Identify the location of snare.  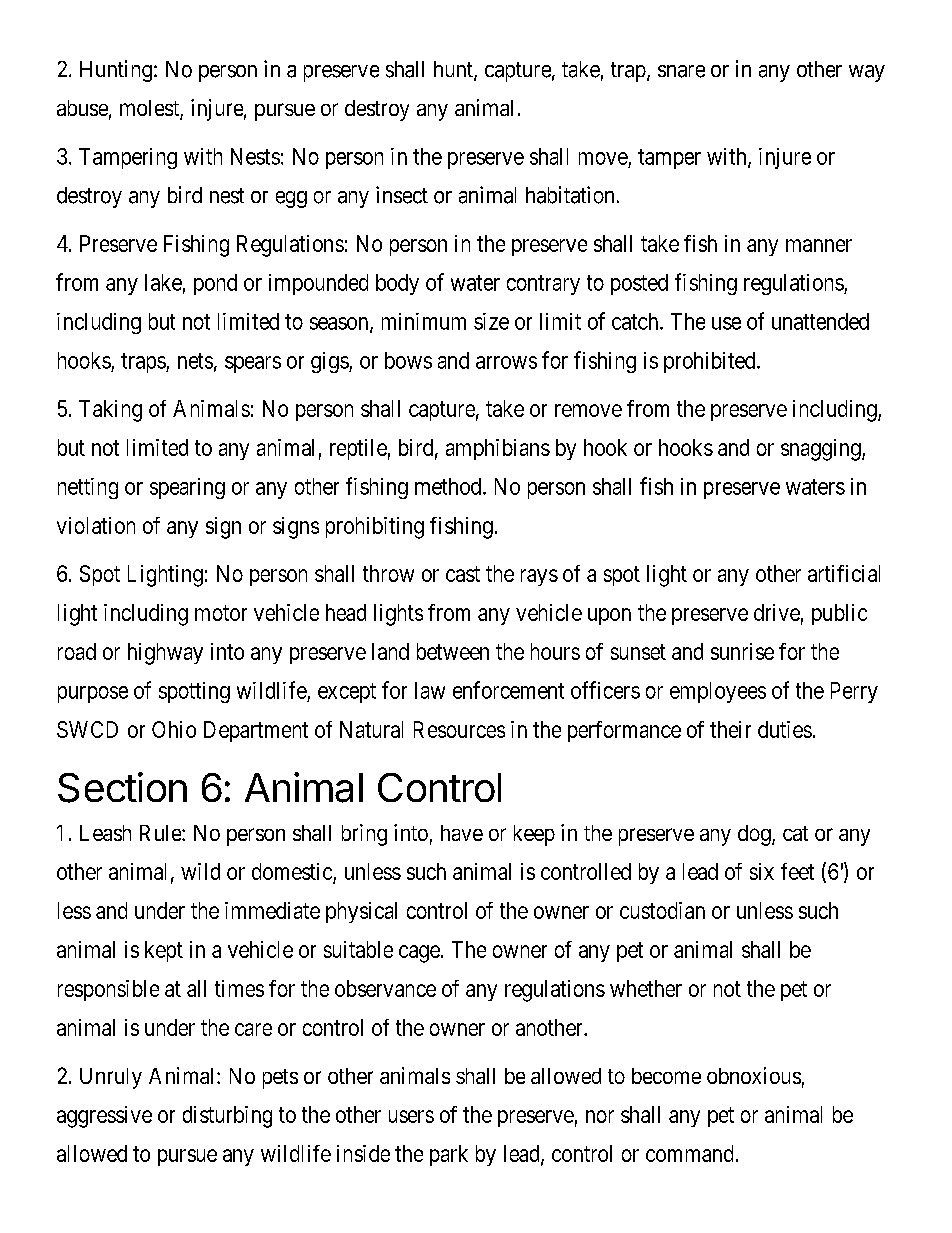
(681, 71).
